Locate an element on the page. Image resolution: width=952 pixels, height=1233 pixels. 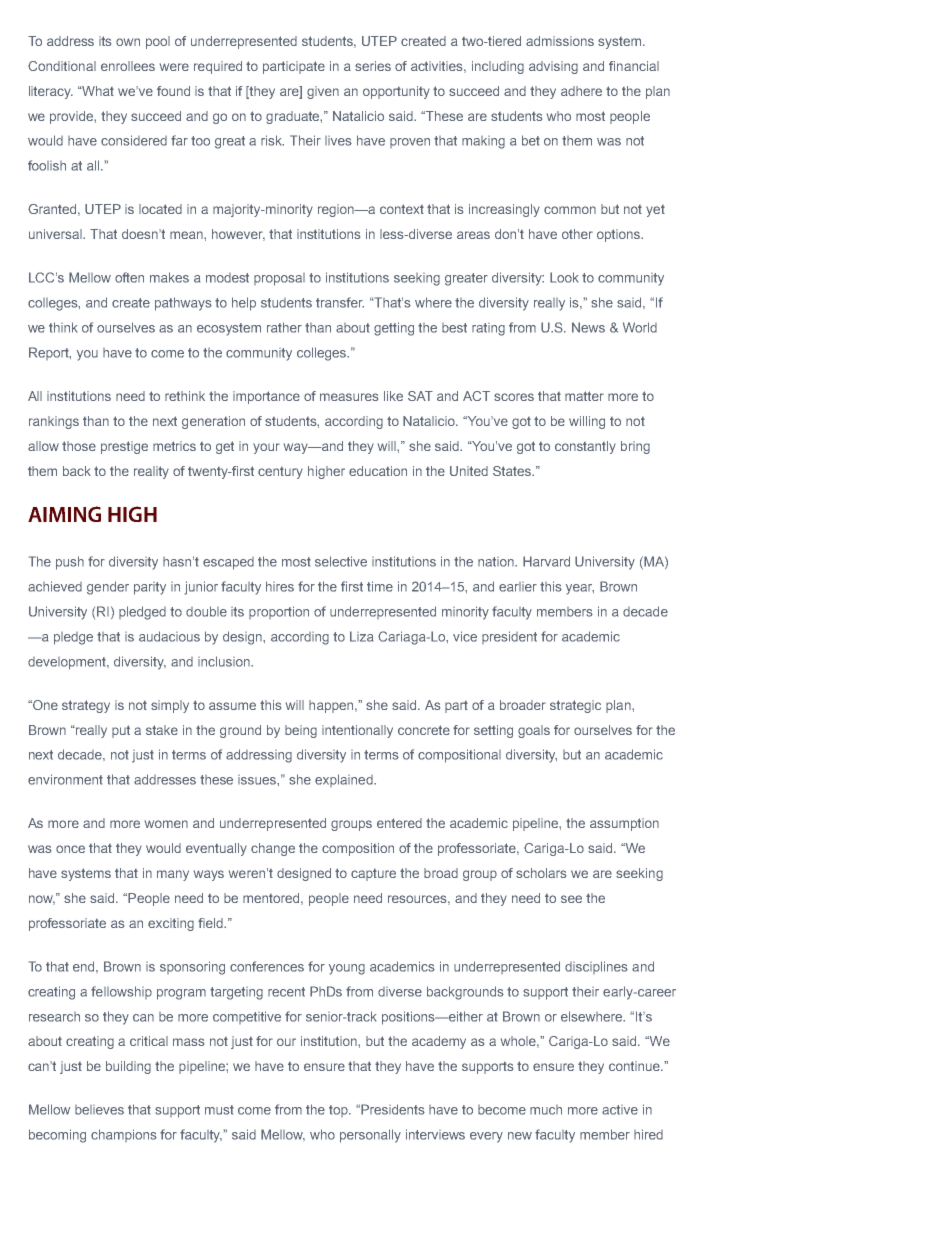
put is located at coordinates (121, 731).
